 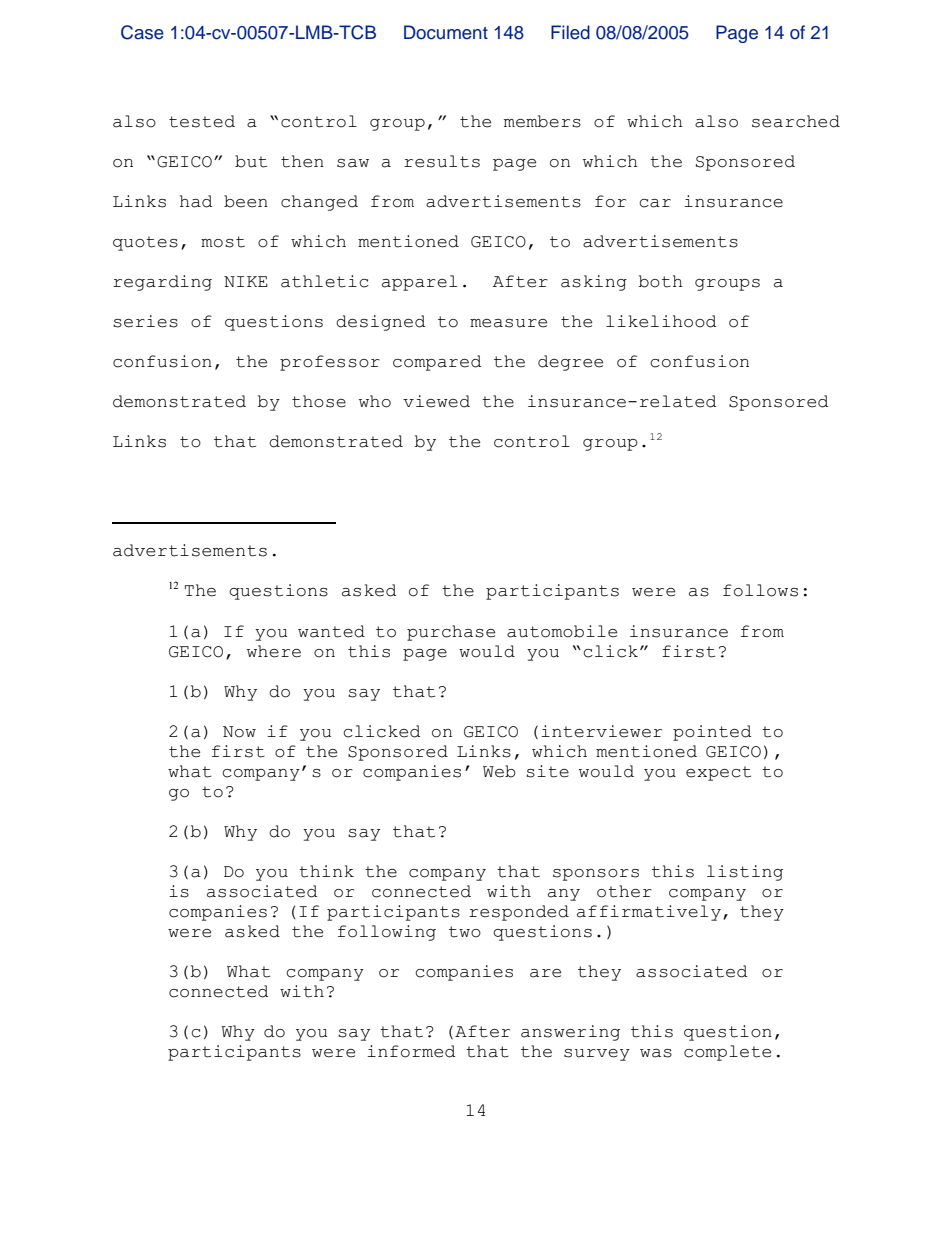 What do you see at coordinates (239, 732) in the screenshot?
I see `Now` at bounding box center [239, 732].
